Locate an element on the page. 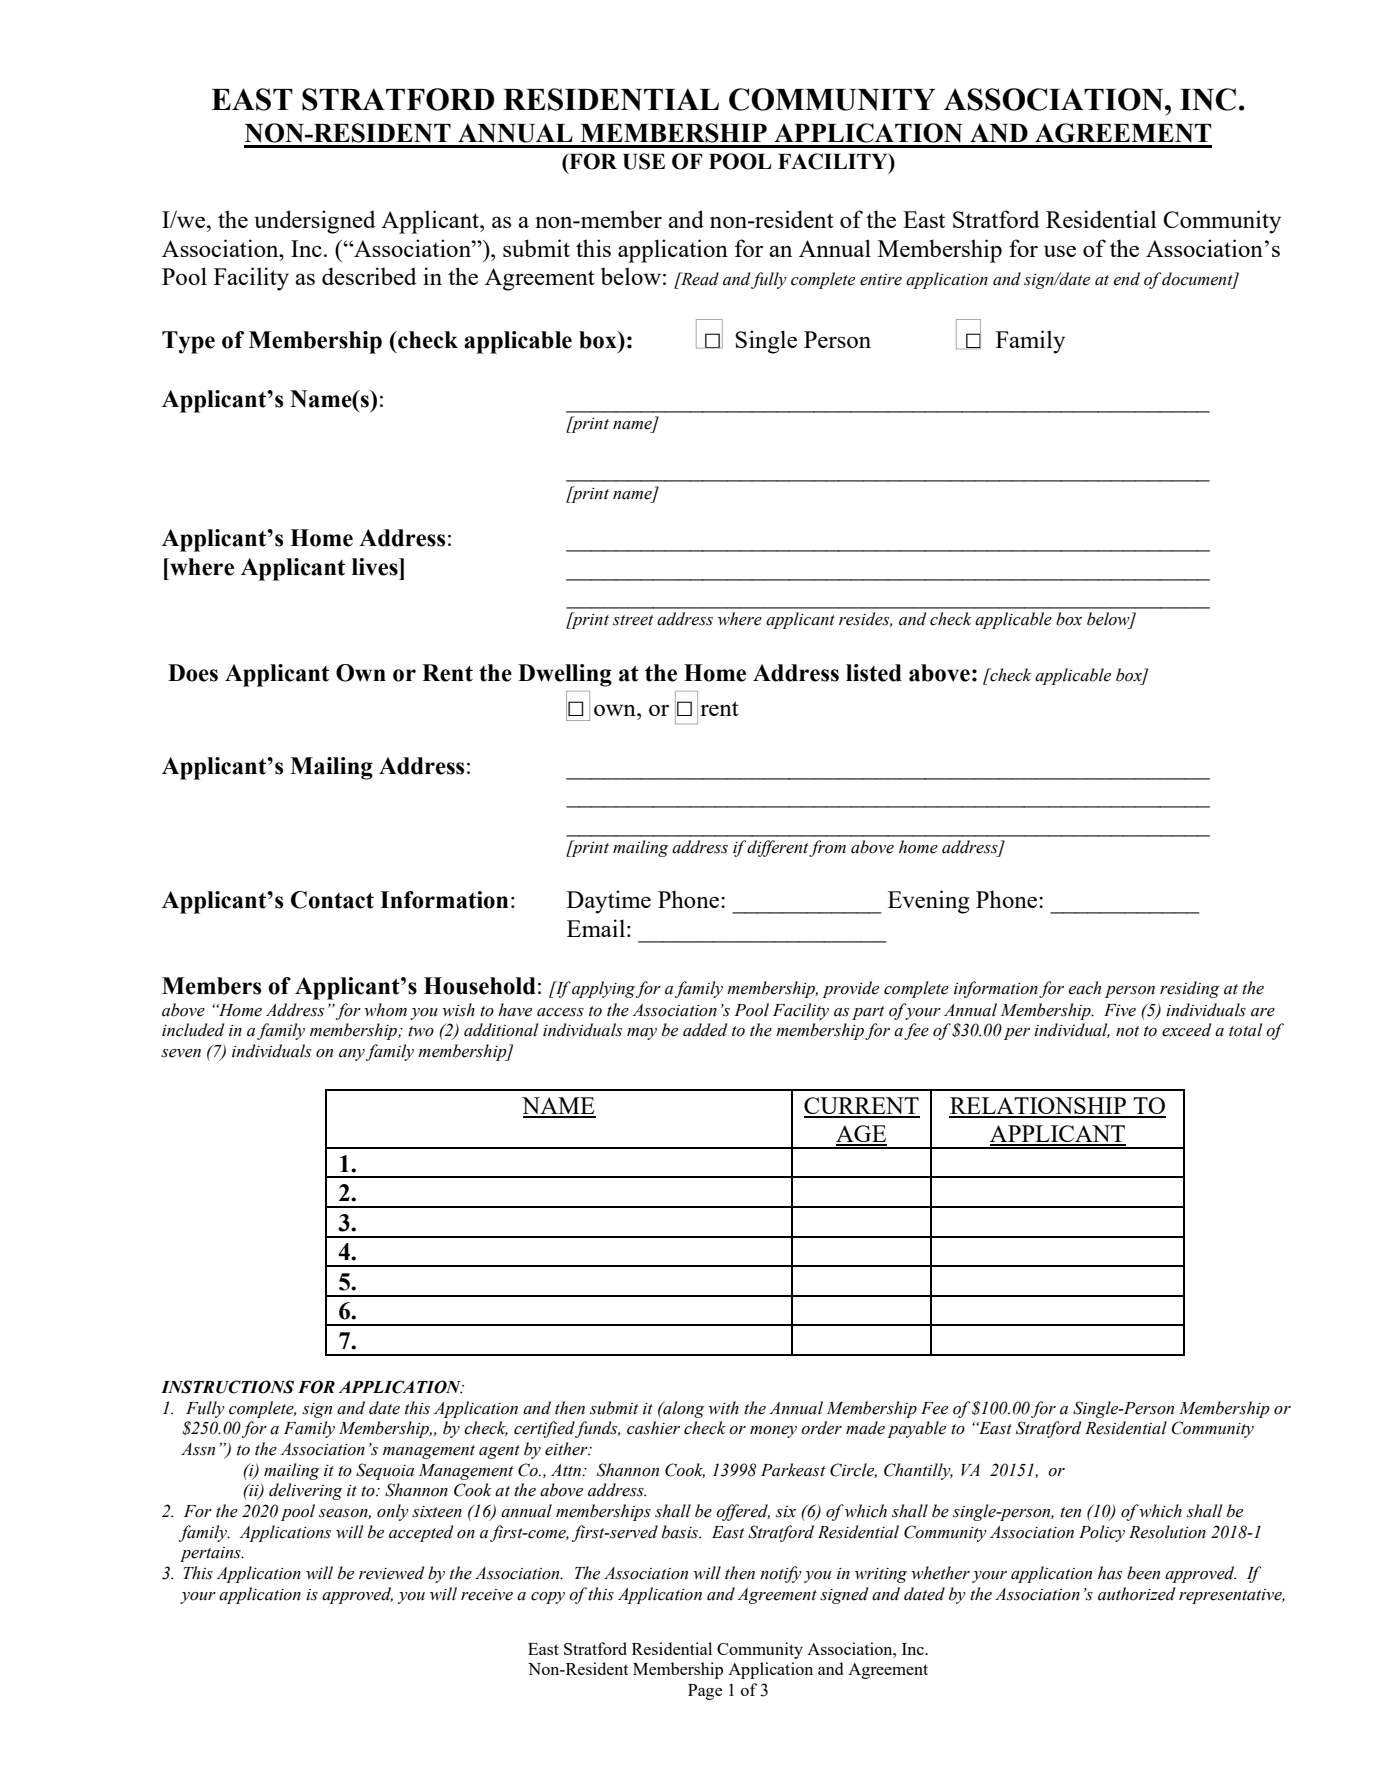  any is located at coordinates (352, 1055).
